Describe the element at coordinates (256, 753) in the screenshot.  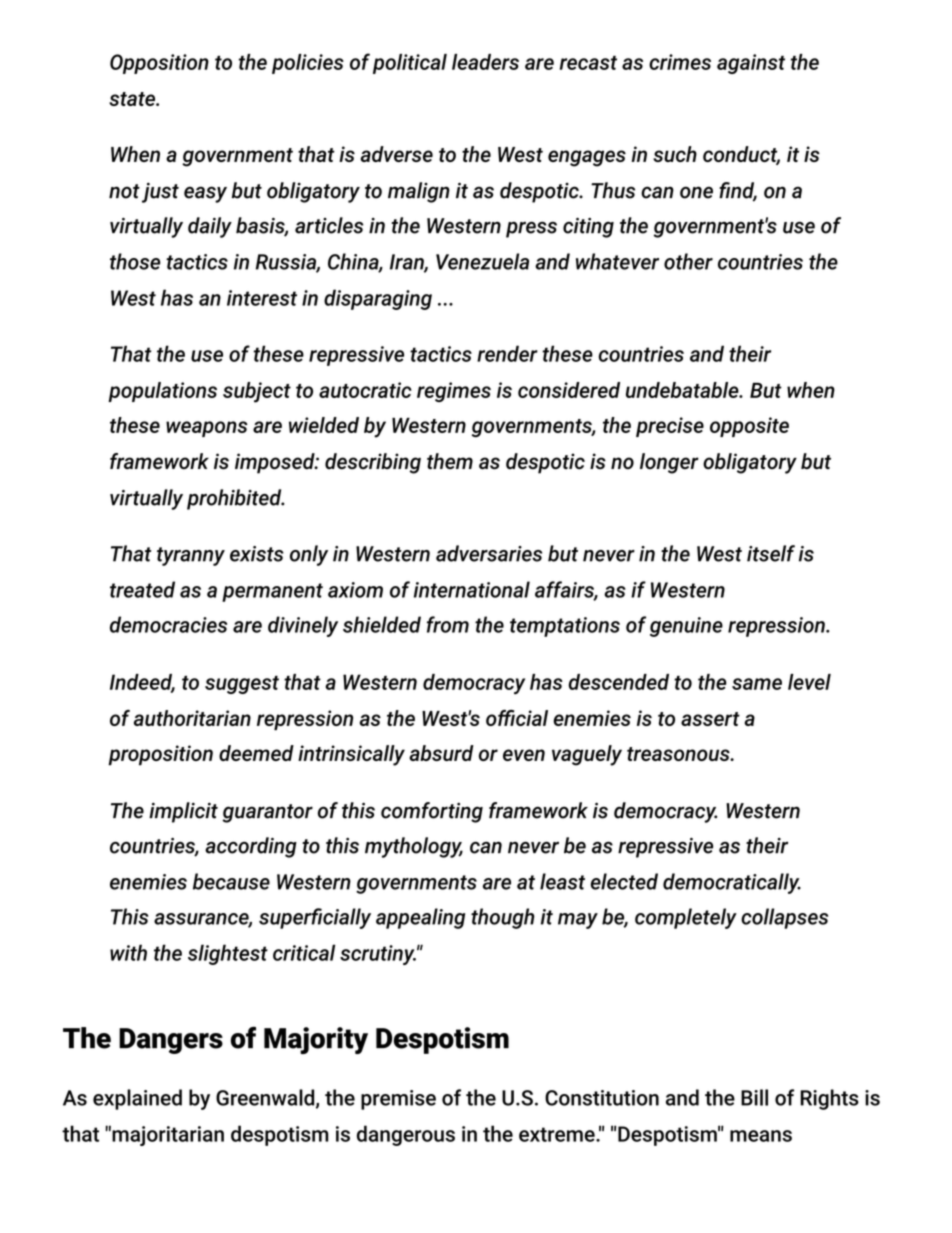
I see `deemed` at that location.
